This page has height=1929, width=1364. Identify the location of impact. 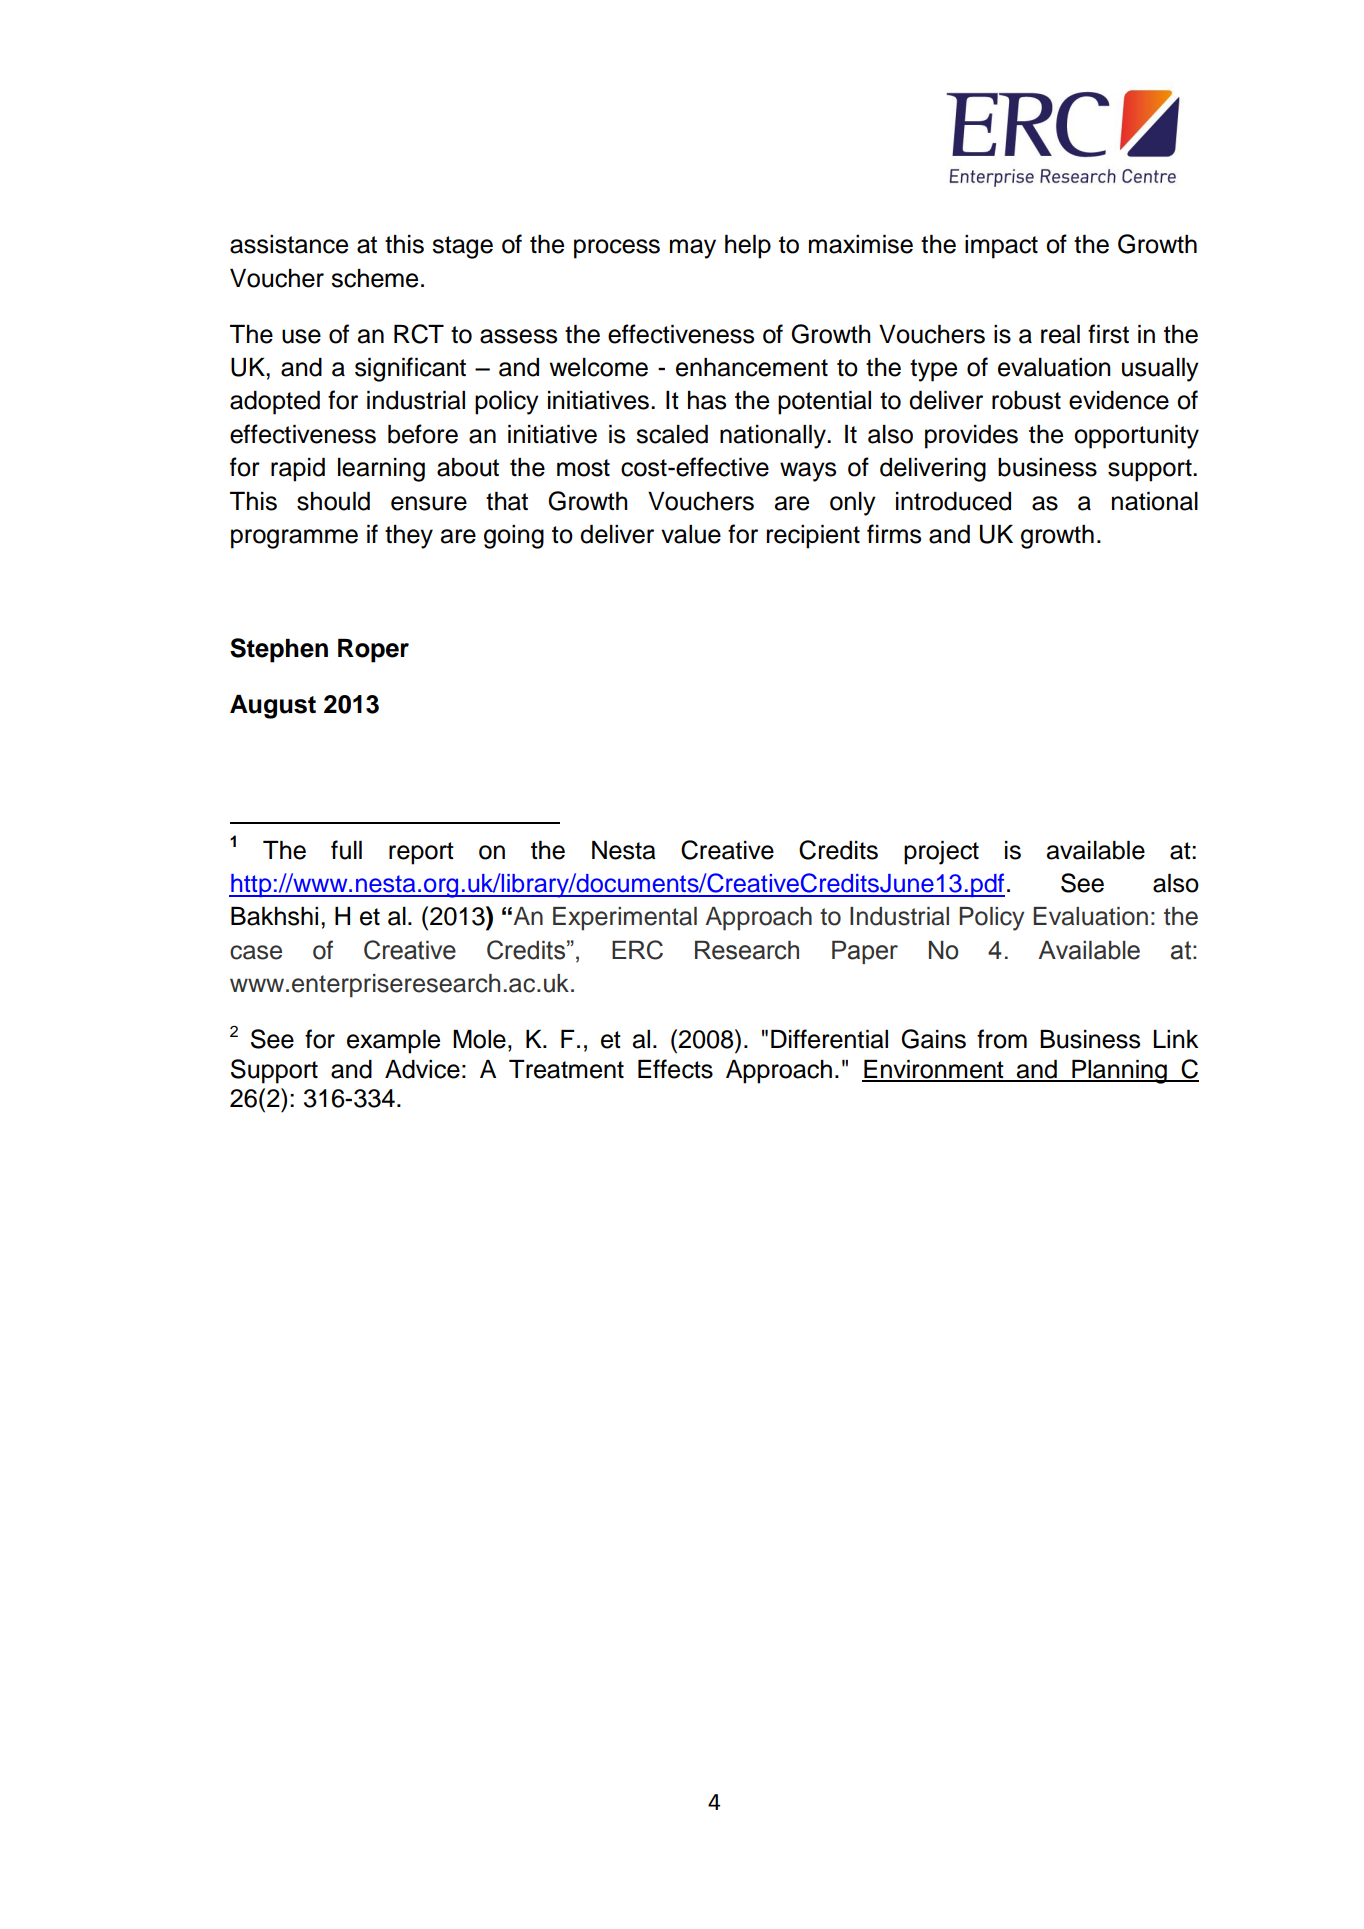
(1001, 247).
